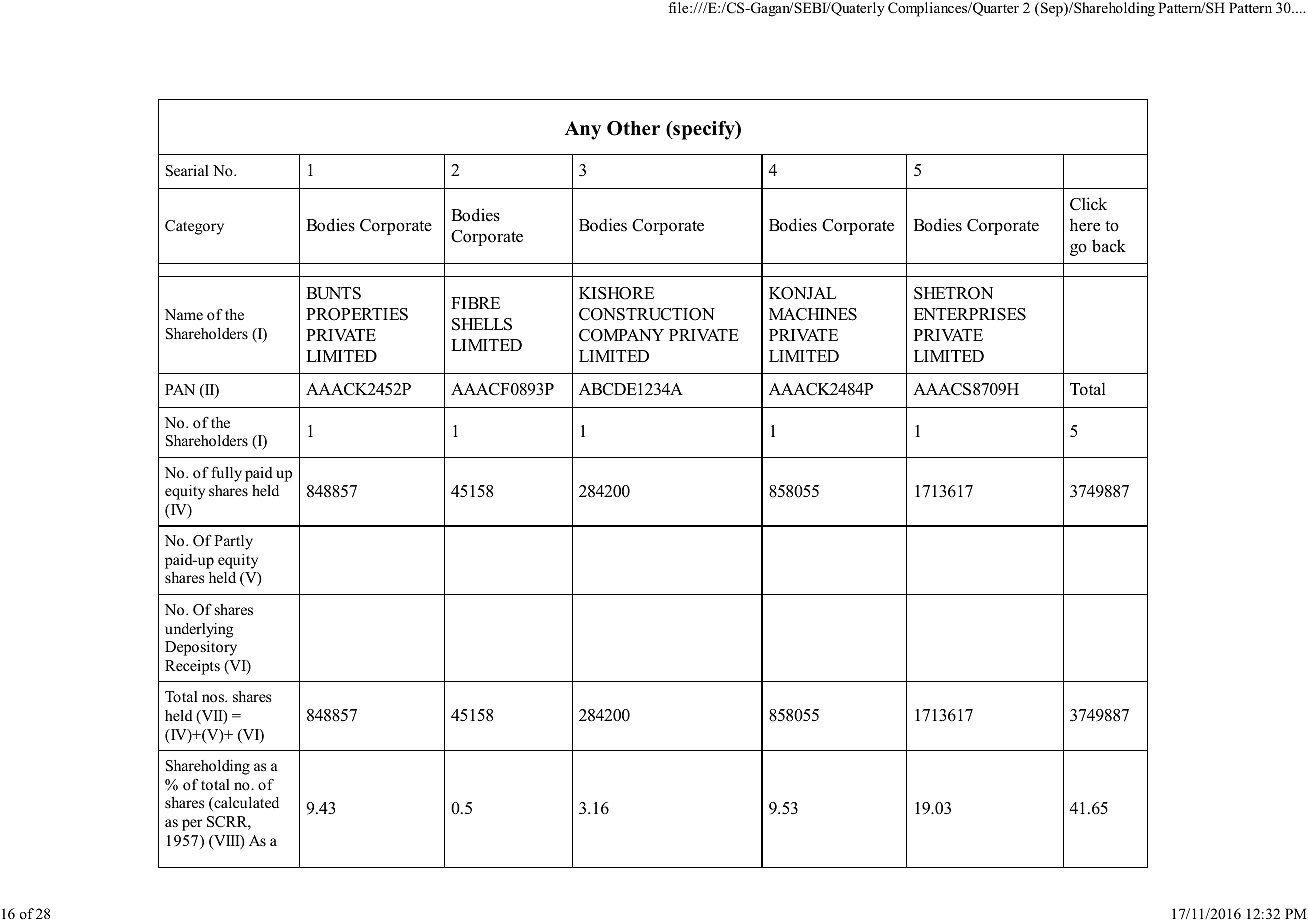 The height and width of the image is (924, 1308). I want to click on ENTERPRISES, so click(970, 314).
